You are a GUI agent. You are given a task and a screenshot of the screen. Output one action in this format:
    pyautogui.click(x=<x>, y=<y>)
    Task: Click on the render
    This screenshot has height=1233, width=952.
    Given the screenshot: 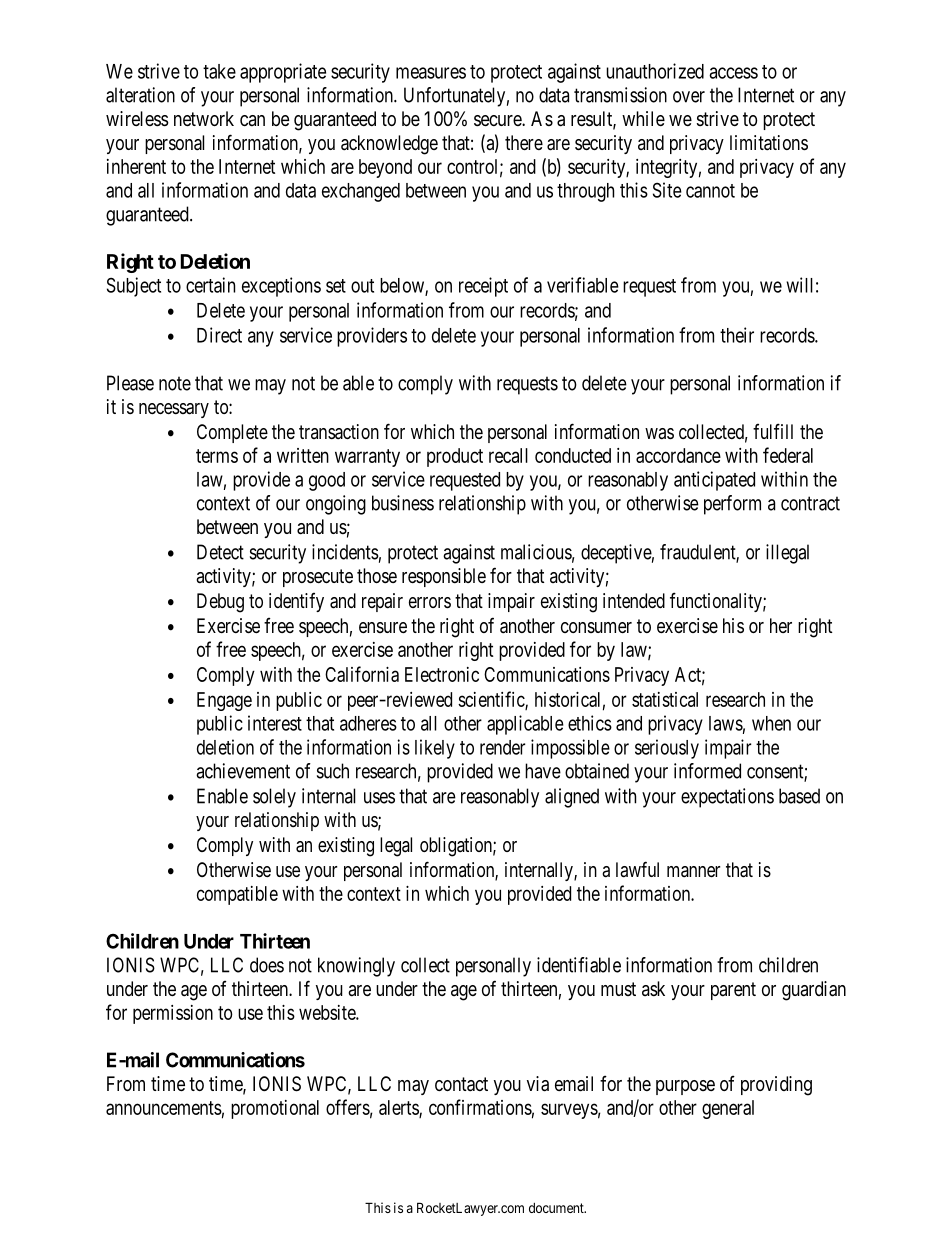 What is the action you would take?
    pyautogui.click(x=502, y=747)
